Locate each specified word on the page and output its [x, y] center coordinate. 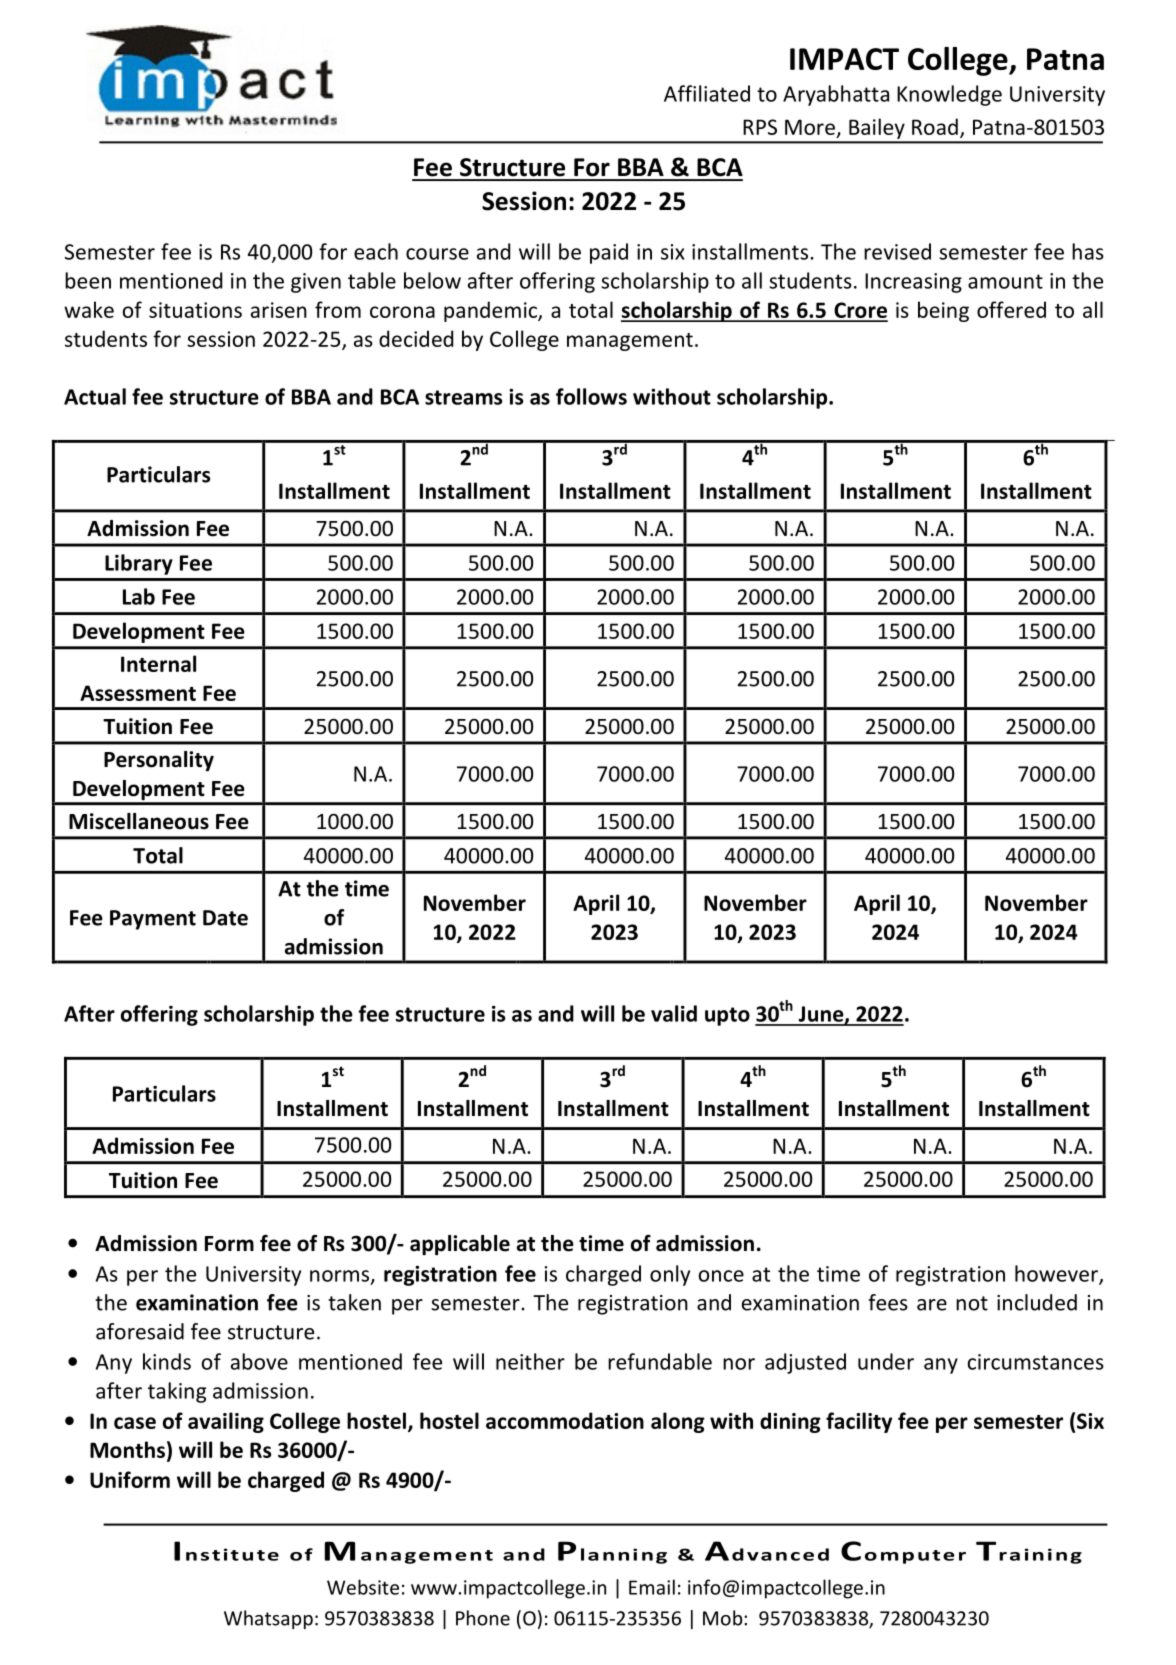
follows [591, 396]
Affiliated [707, 93]
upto [727, 1016]
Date [225, 918]
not [972, 1303]
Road [935, 126]
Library [139, 564]
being [943, 311]
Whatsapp [268, 1619]
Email [652, 1587]
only [670, 1275]
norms [341, 1277]
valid [674, 1013]
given [316, 283]
